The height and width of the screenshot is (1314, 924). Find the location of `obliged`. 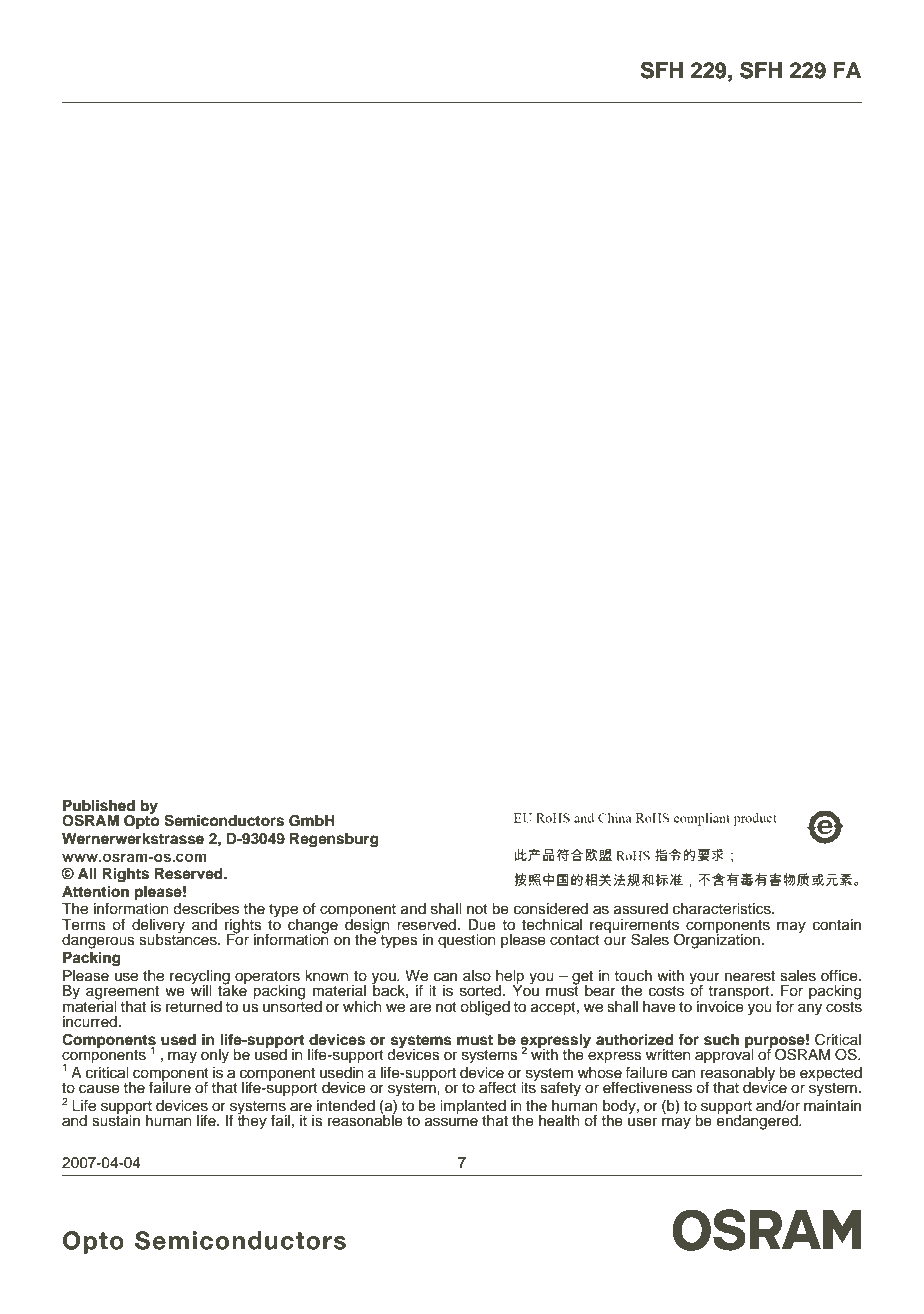

obliged is located at coordinates (485, 1008).
